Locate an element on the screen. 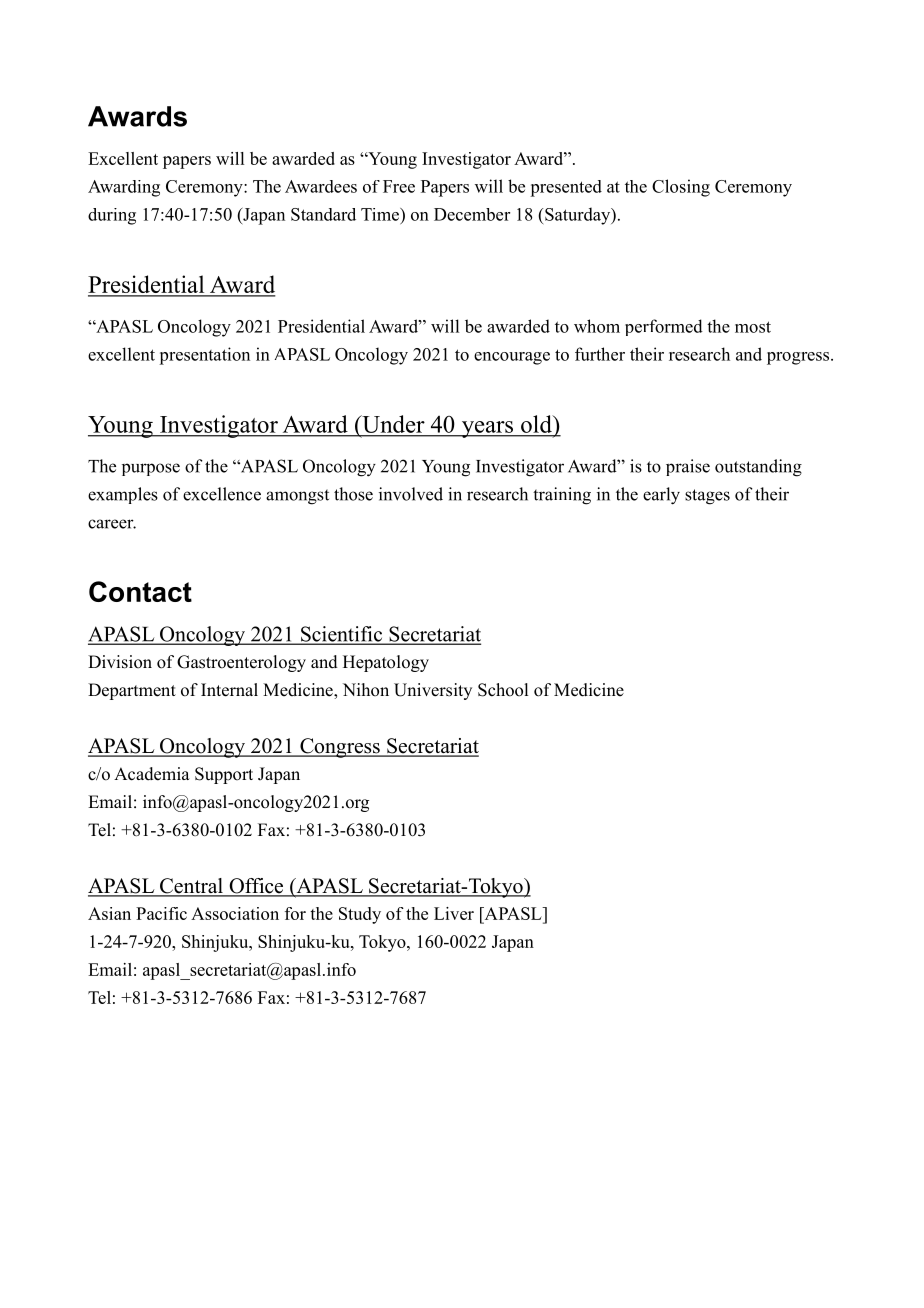  presentation is located at coordinates (204, 356).
